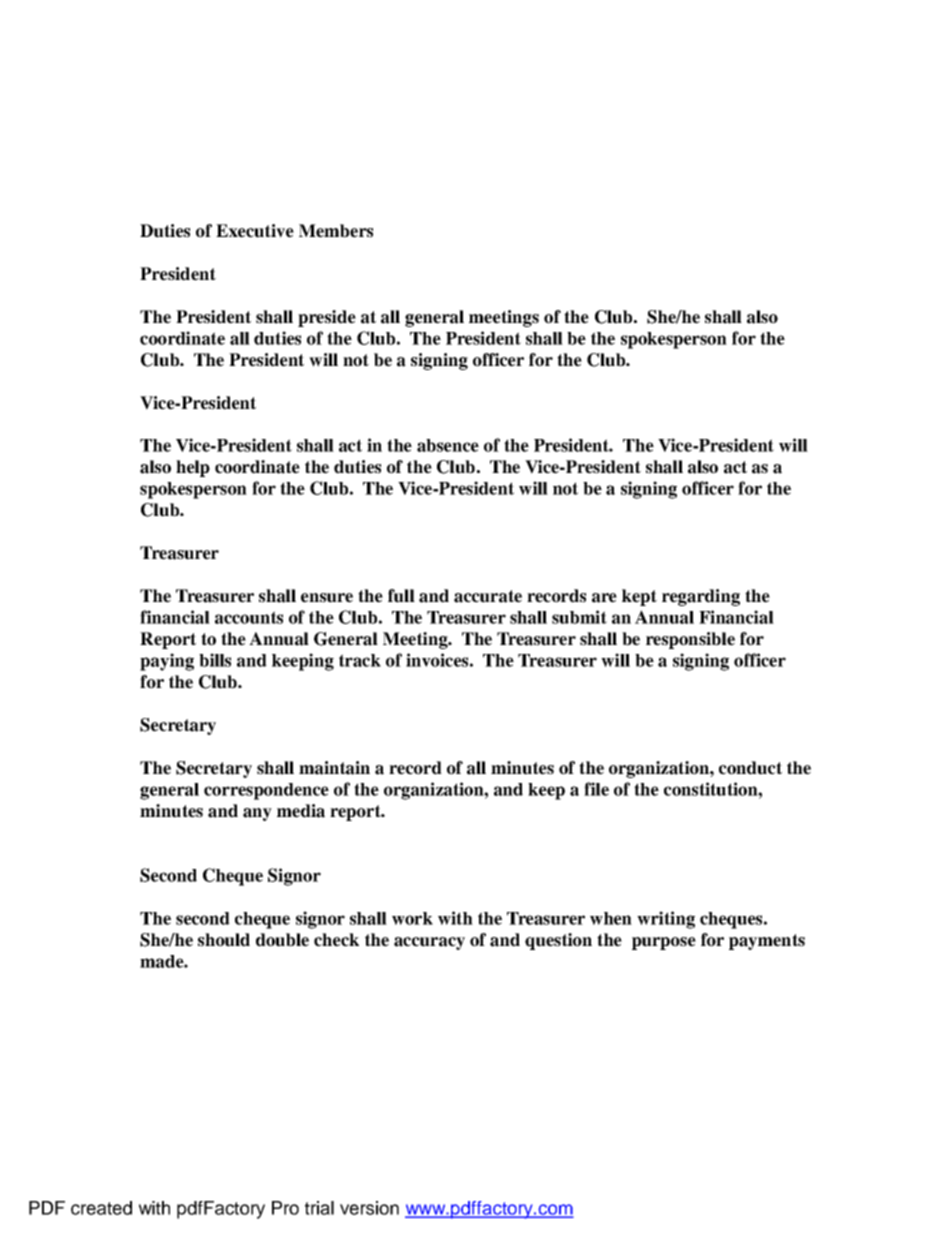 Image resolution: width=952 pixels, height=1233 pixels. What do you see at coordinates (666, 920) in the page?
I see `writing` at bounding box center [666, 920].
